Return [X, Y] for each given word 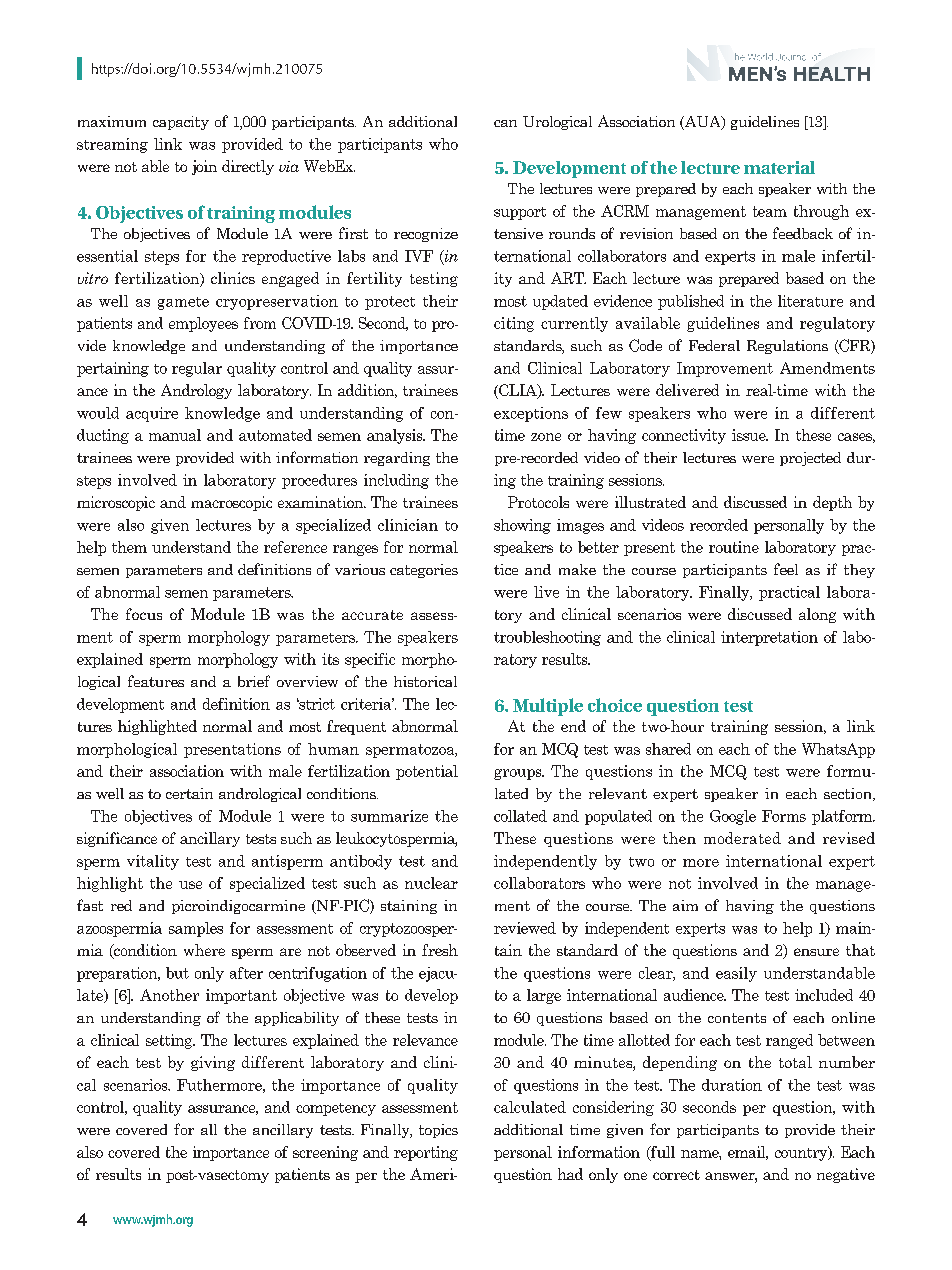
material [779, 167]
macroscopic [231, 503]
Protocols [538, 502]
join [204, 167]
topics [438, 1131]
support [520, 213]
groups [519, 774]
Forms [784, 816]
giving [213, 1063]
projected [810, 459]
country [802, 1153]
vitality [153, 862]
